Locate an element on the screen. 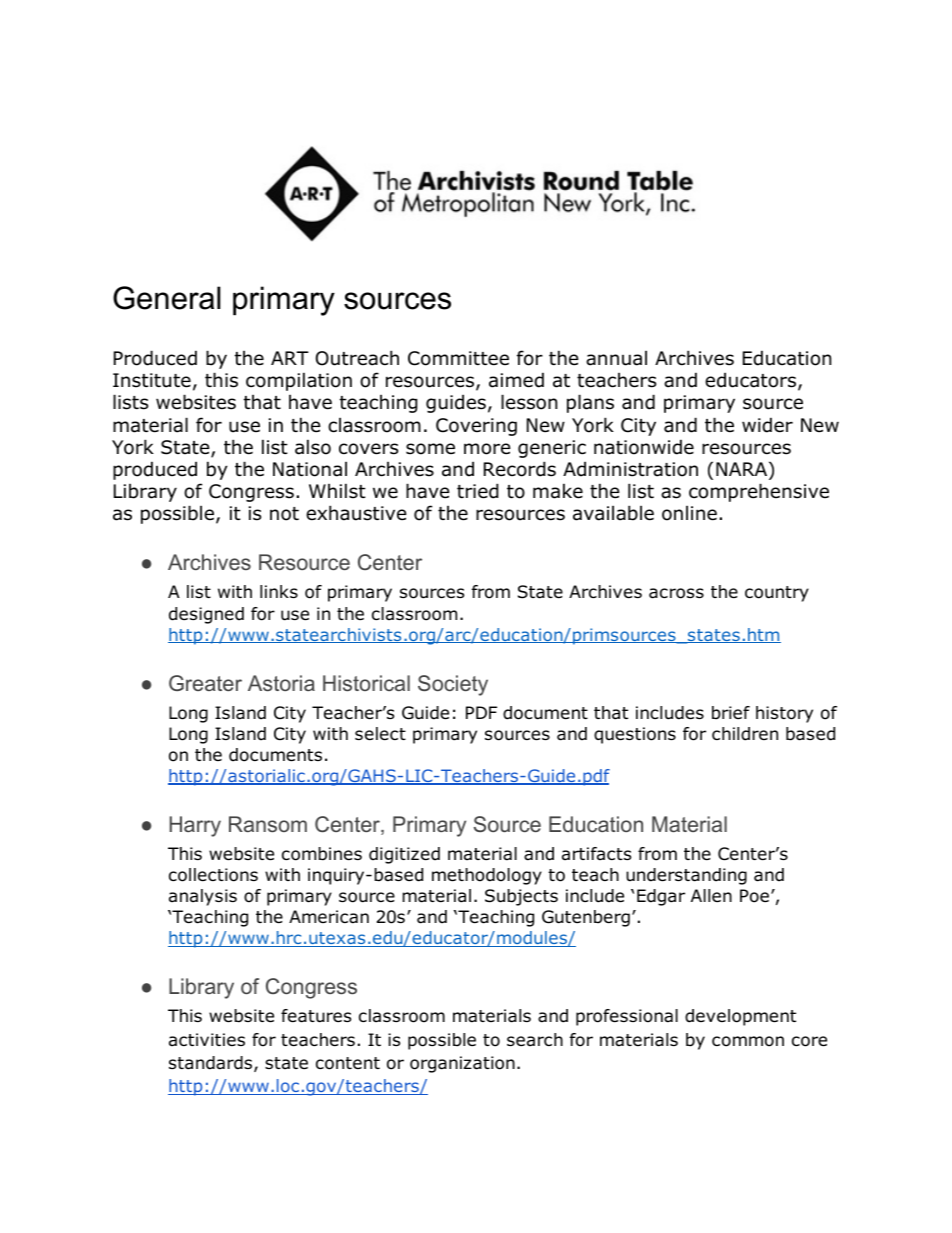  activities is located at coordinates (207, 1039).
